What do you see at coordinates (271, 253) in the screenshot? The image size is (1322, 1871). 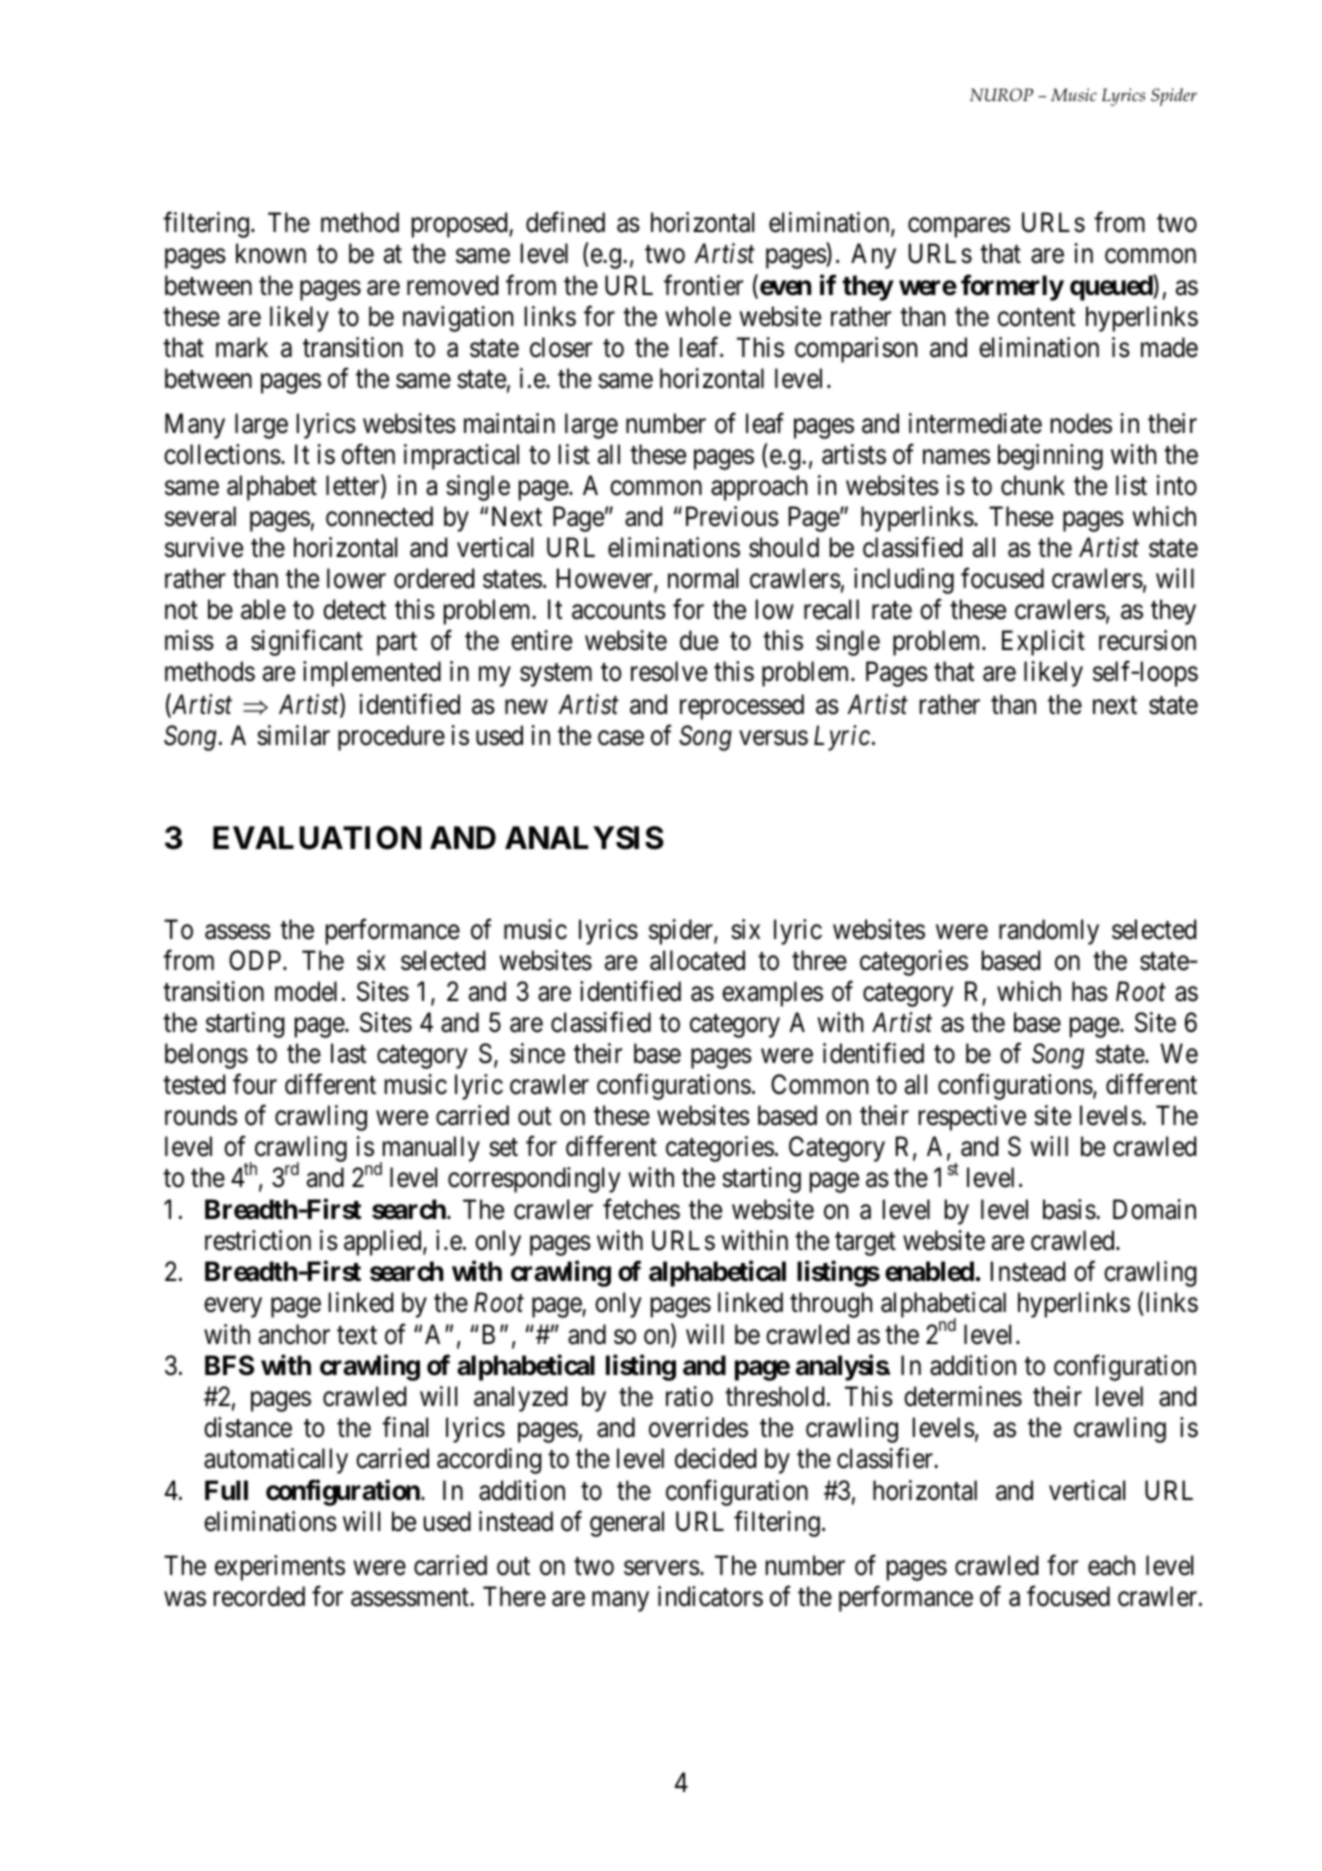 I see `known` at bounding box center [271, 253].
